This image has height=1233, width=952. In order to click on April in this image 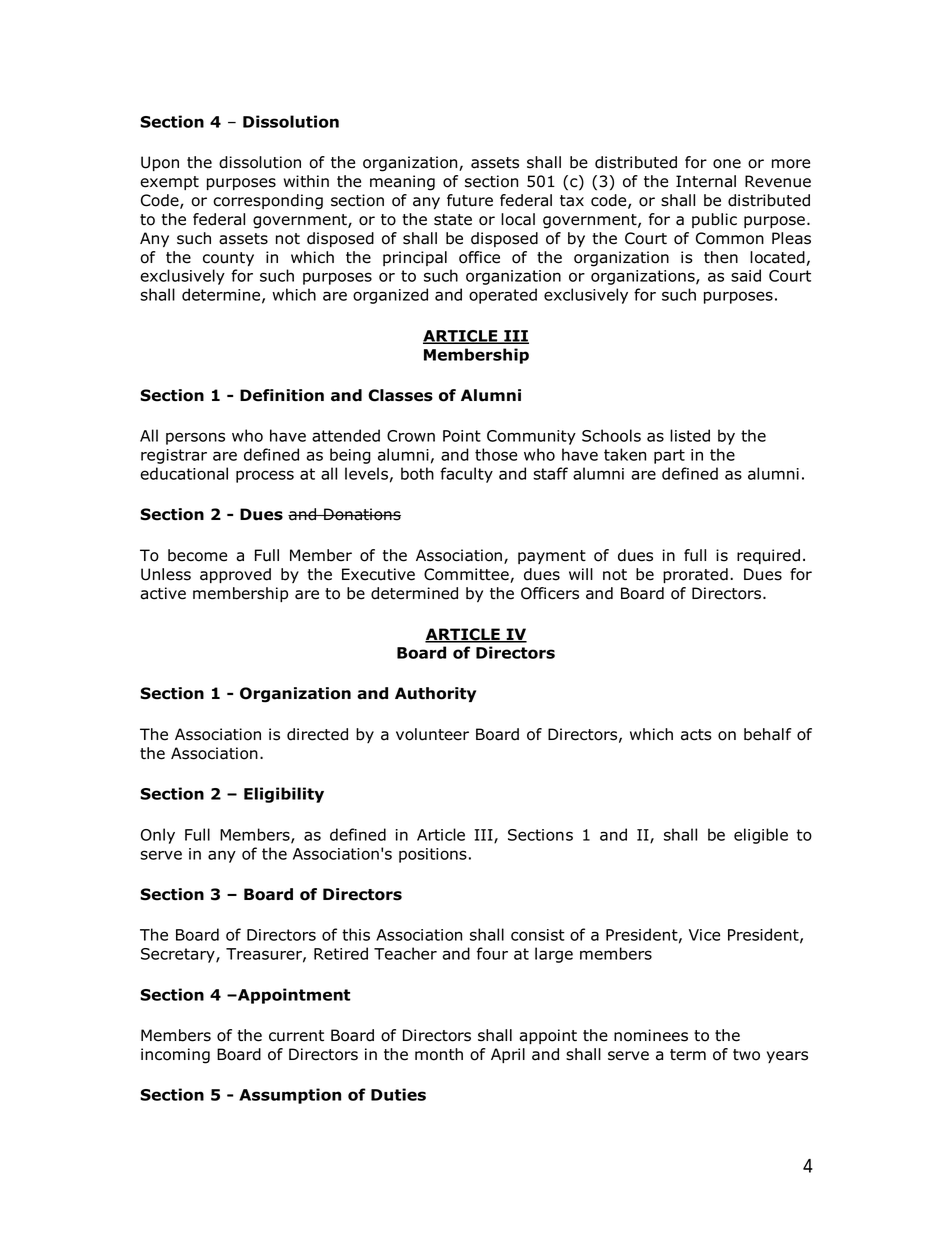, I will do `click(508, 1055)`.
